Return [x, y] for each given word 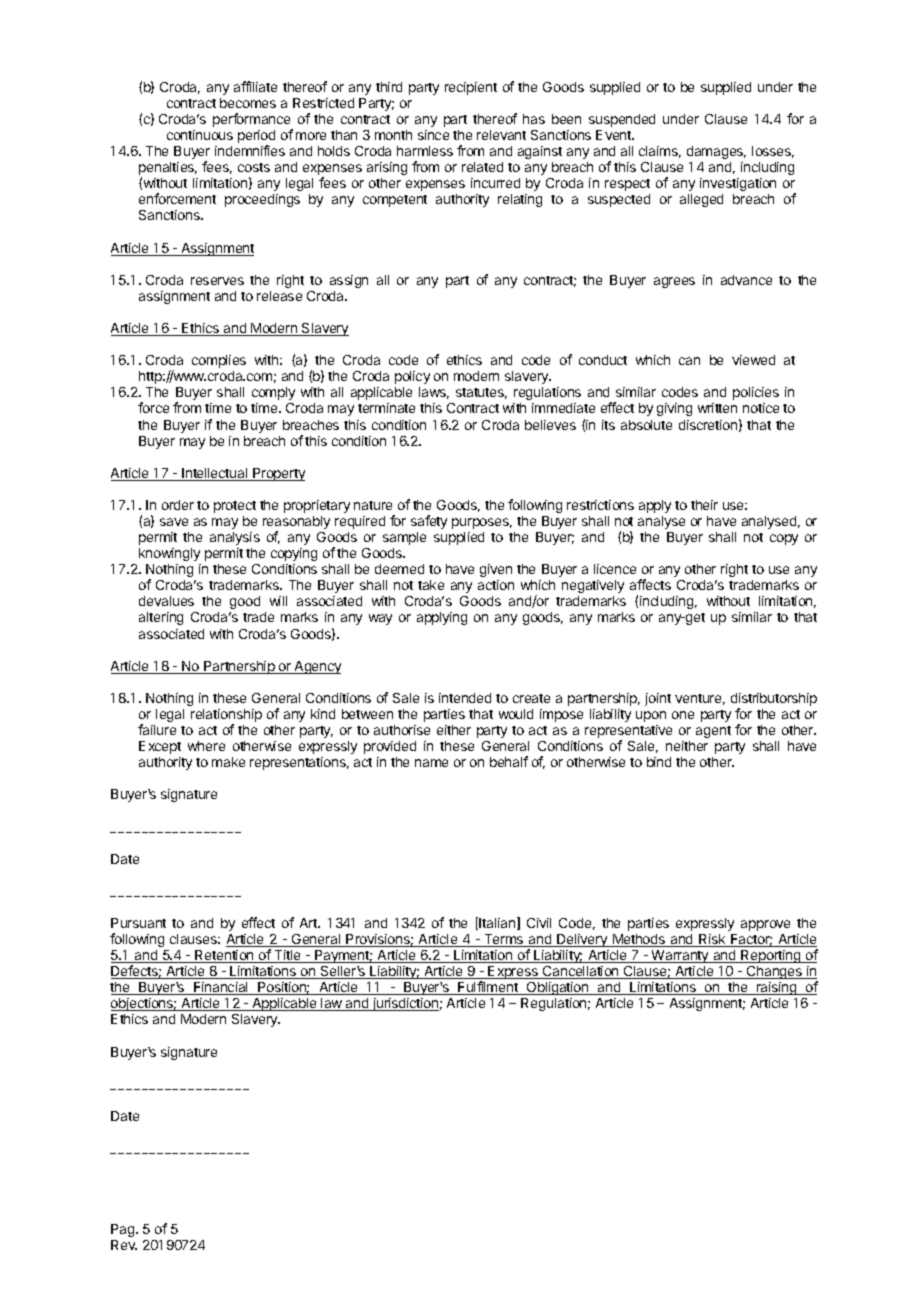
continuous [200, 135]
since [433, 135]
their [704, 505]
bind [659, 762]
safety [429, 522]
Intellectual [215, 474]
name [431, 763]
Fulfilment [488, 988]
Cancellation [581, 972]
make [228, 762]
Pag [124, 1230]
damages [716, 152]
